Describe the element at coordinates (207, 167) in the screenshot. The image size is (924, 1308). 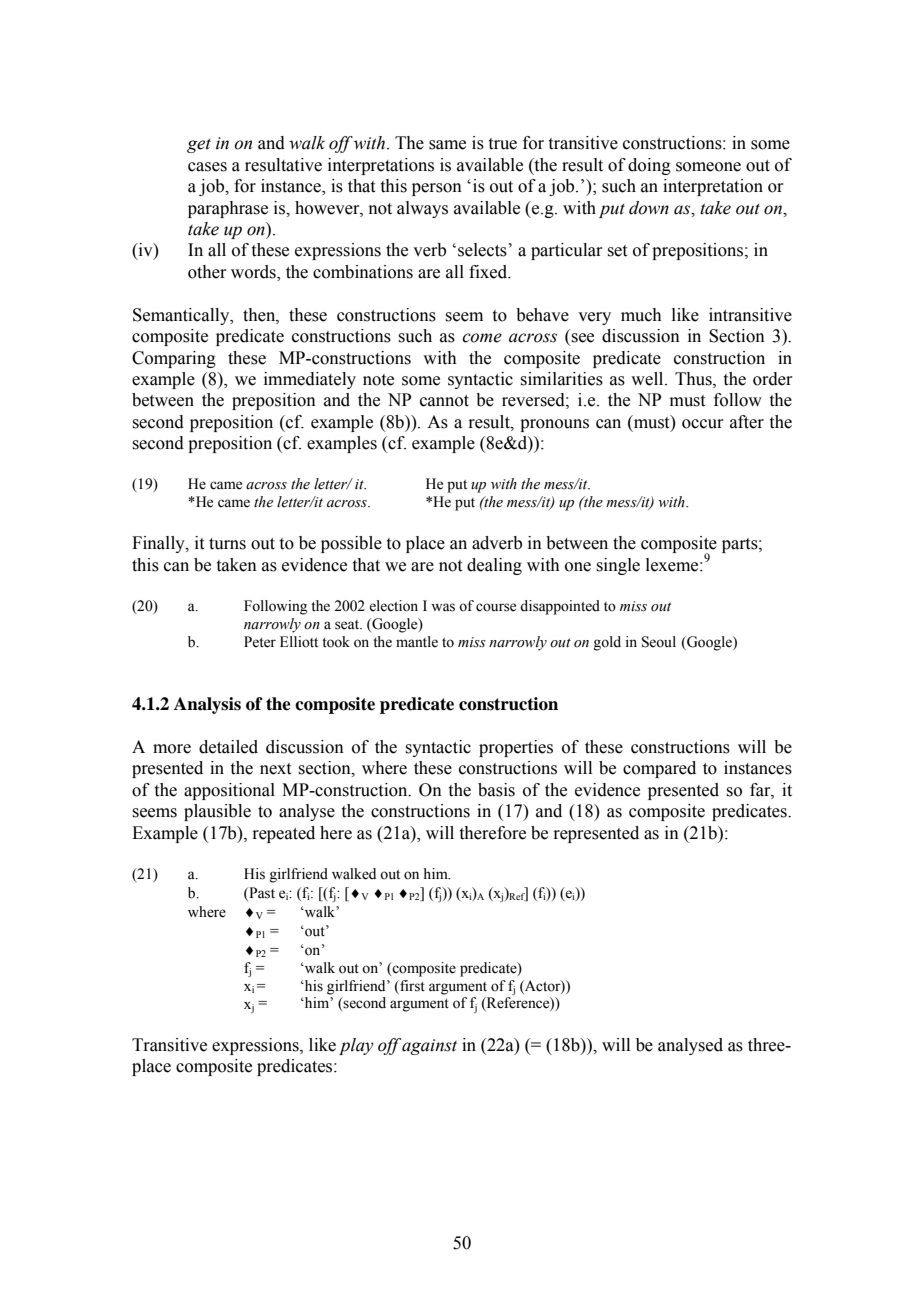
I see `cases` at that location.
